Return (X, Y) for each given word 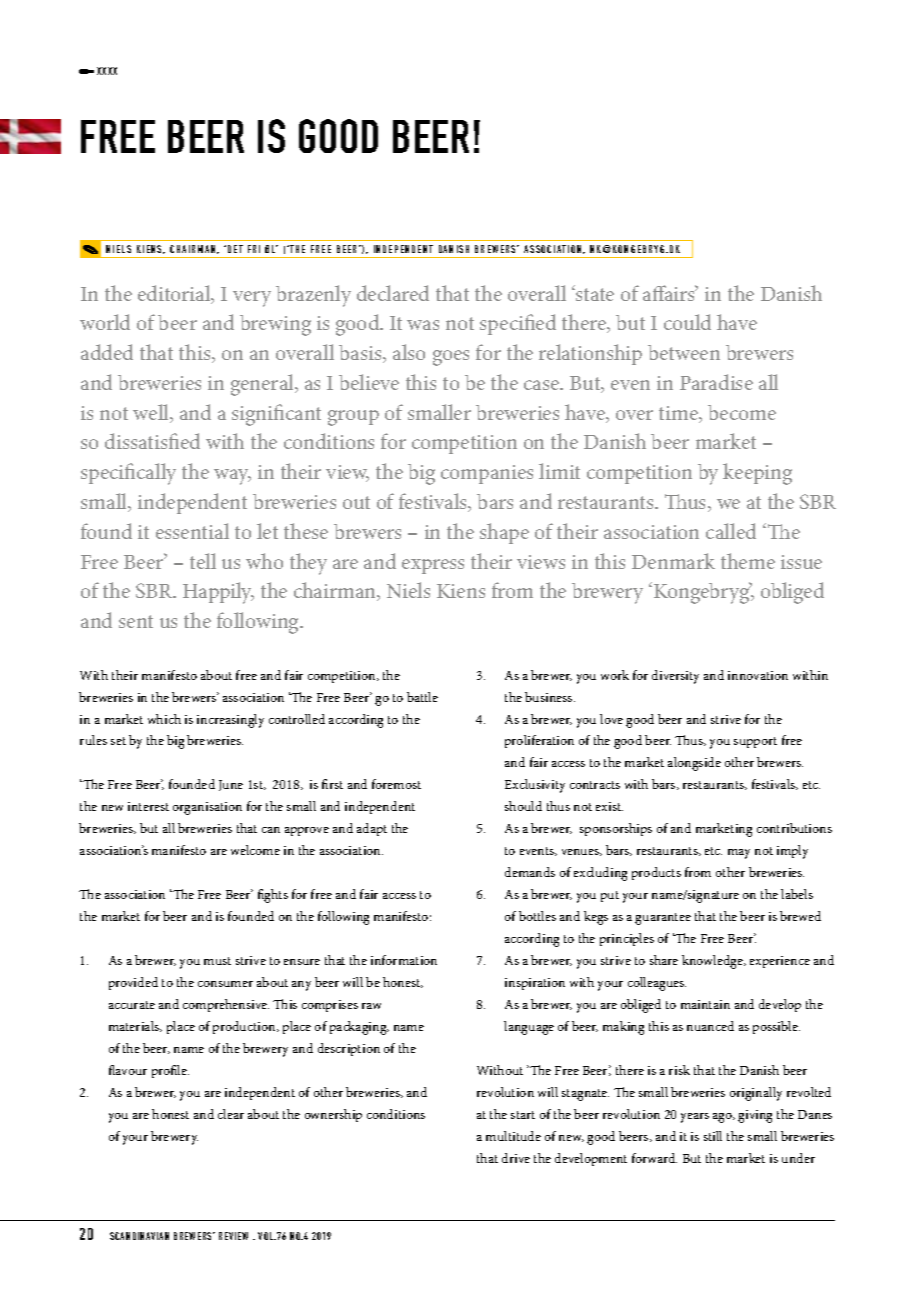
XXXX (107, 71)
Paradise (716, 382)
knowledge (713, 962)
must (217, 961)
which (164, 719)
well (152, 413)
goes (451, 358)
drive (516, 1158)
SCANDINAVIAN (139, 1236)
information (404, 960)
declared (393, 293)
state (594, 294)
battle (422, 697)
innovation (758, 675)
